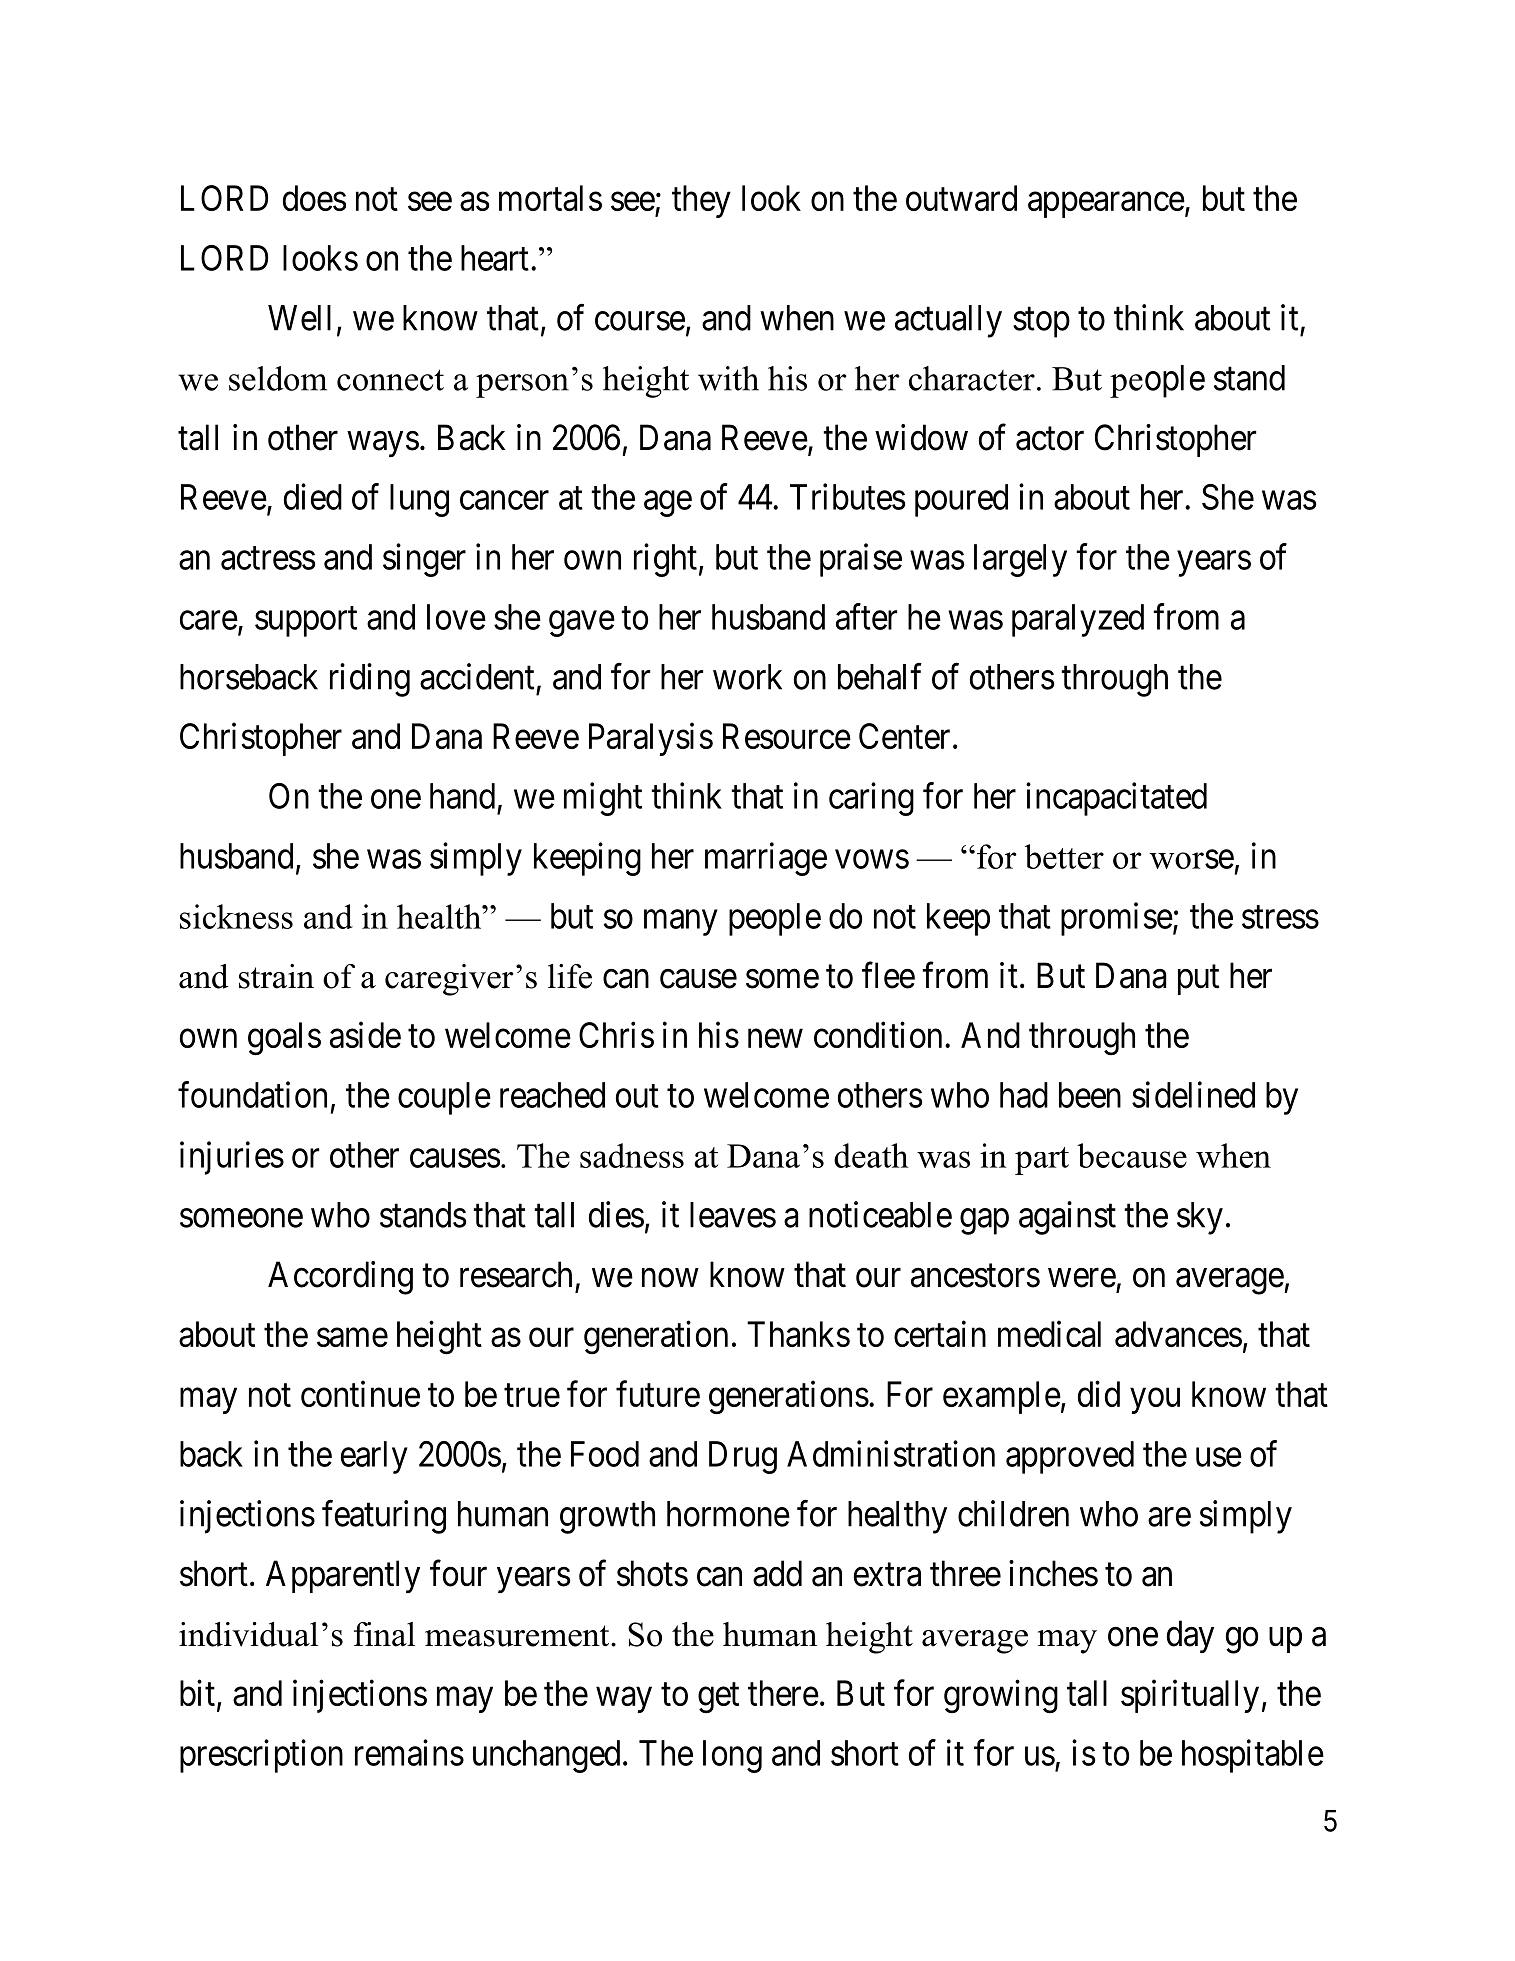 This screenshot has width=1515, height=1961. Describe the element at coordinates (1116, 799) in the screenshot. I see `incapacitated` at that location.
